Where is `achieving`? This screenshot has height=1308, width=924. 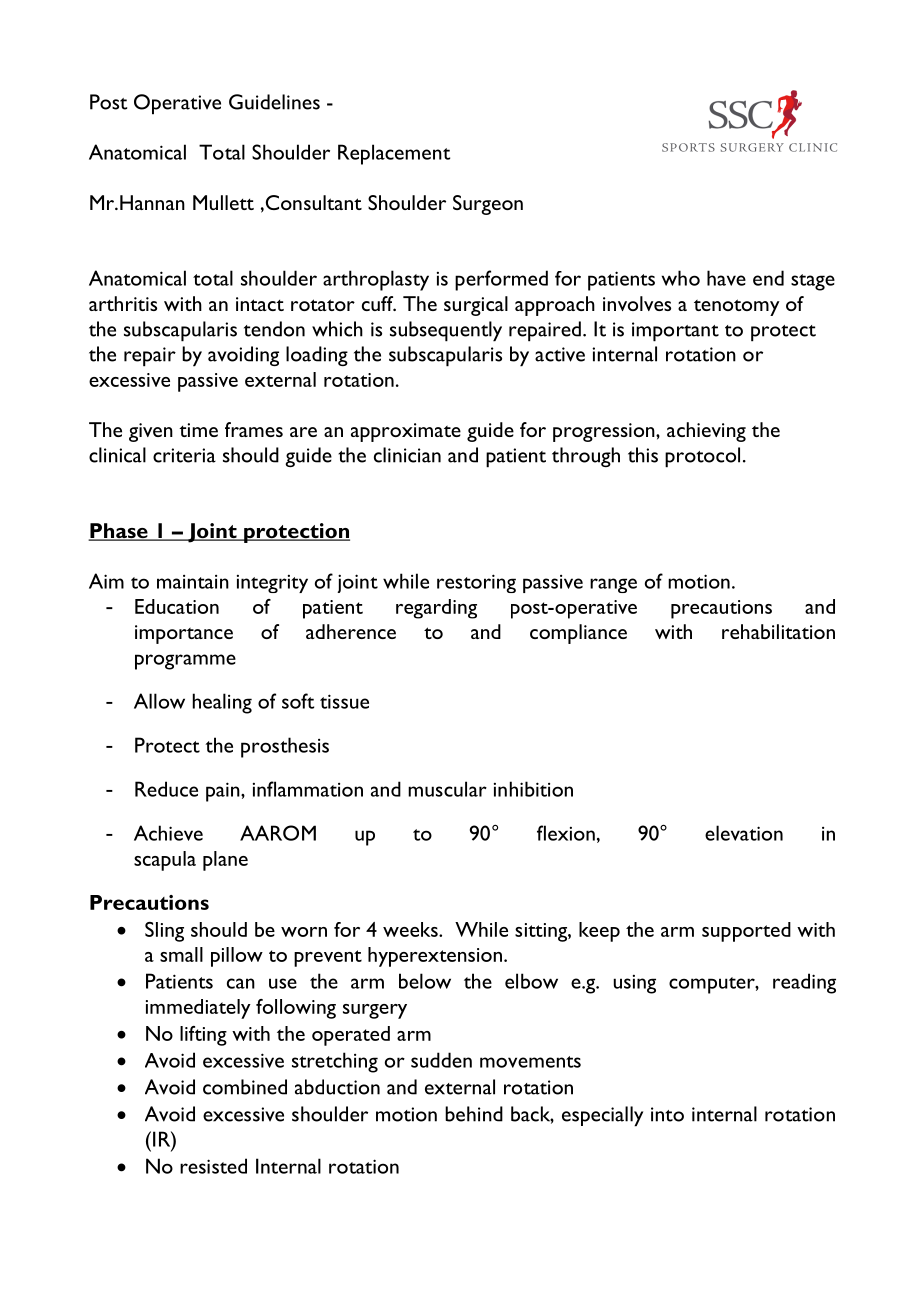 achieving is located at coordinates (706, 432).
